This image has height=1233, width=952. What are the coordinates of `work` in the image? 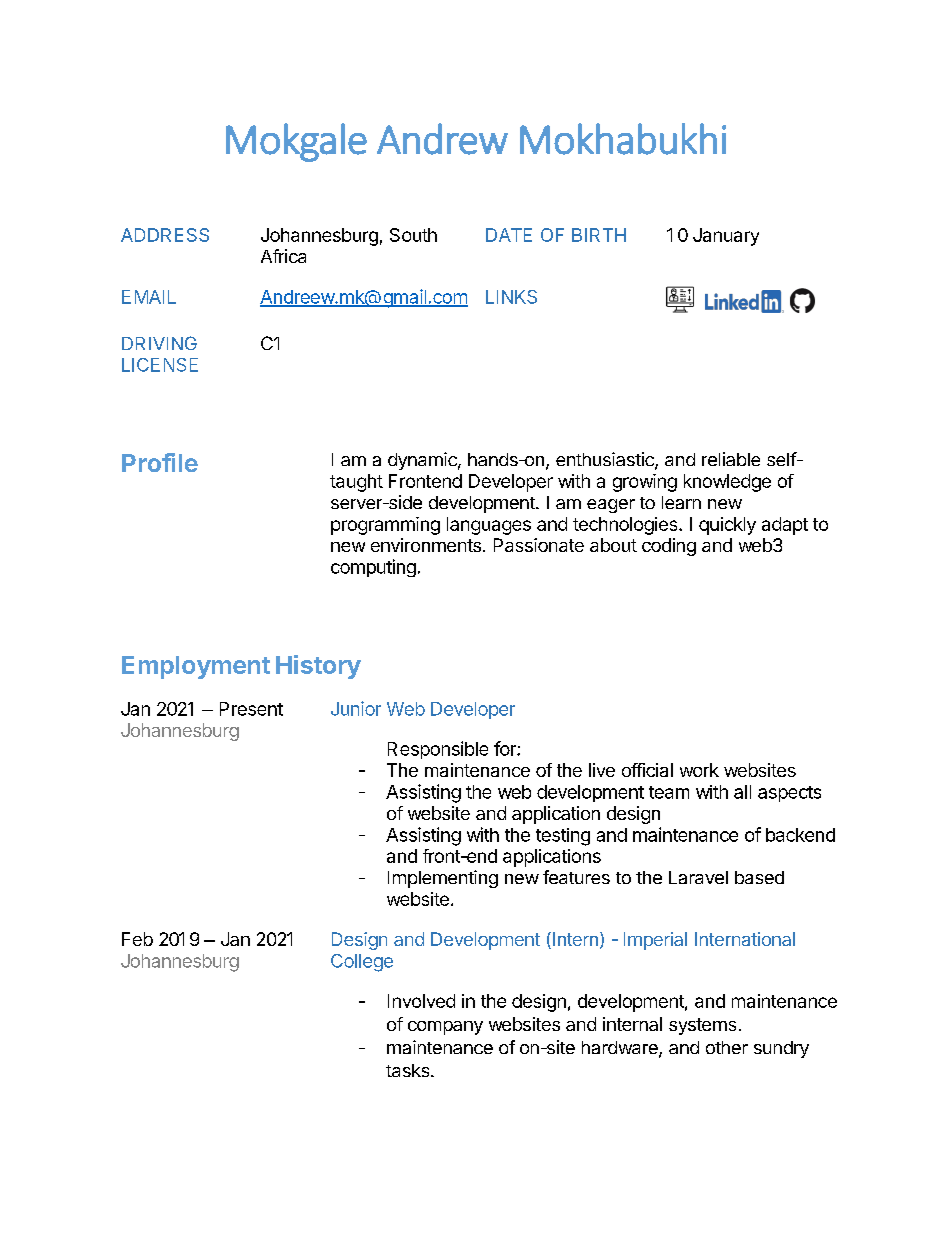 It's located at (699, 770).
